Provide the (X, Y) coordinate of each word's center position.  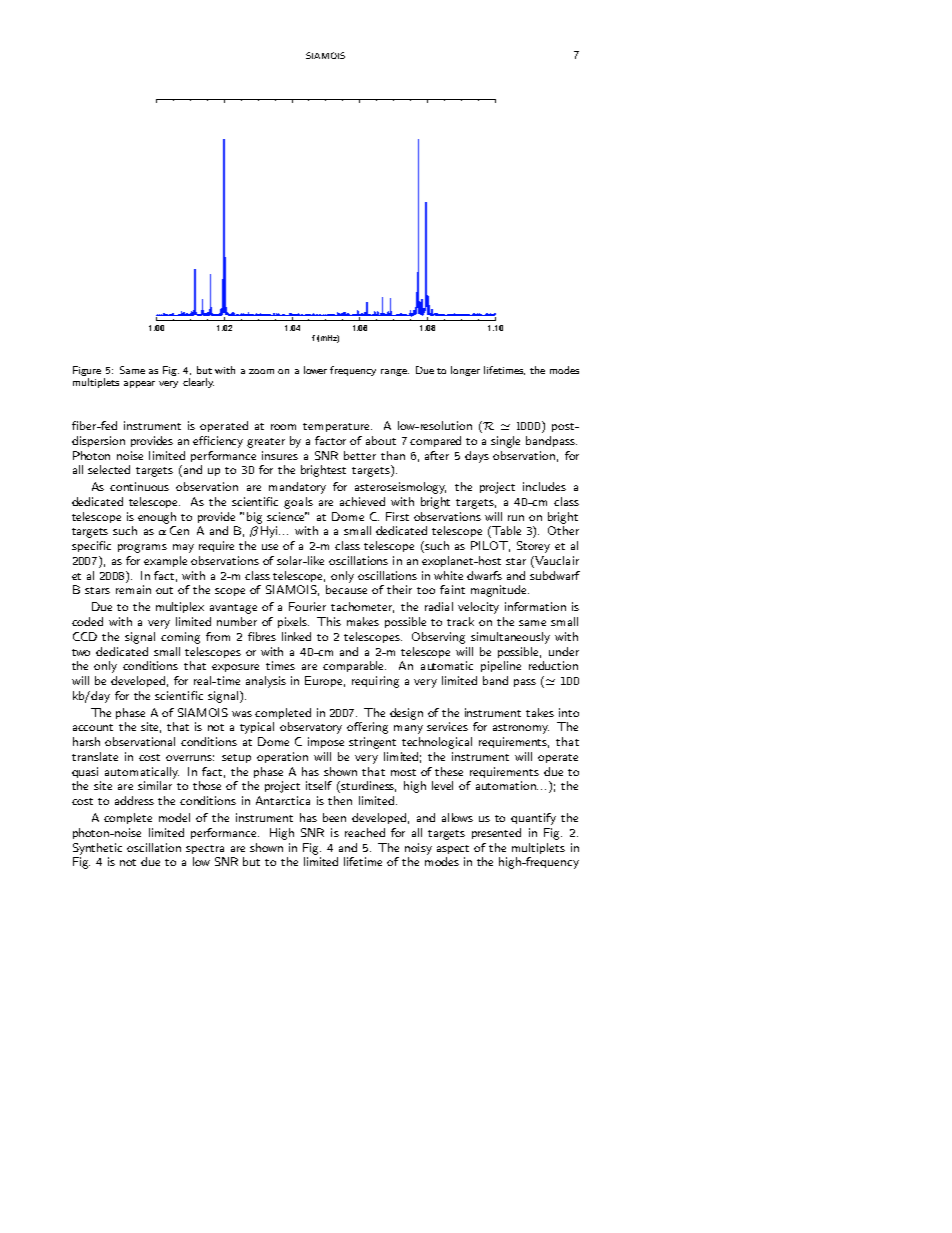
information (535, 606)
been (334, 817)
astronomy (521, 729)
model (174, 817)
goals (298, 503)
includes (544, 486)
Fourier (307, 606)
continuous (139, 486)
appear (139, 384)
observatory (311, 728)
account (93, 727)
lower (315, 370)
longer (465, 371)
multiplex (180, 607)
